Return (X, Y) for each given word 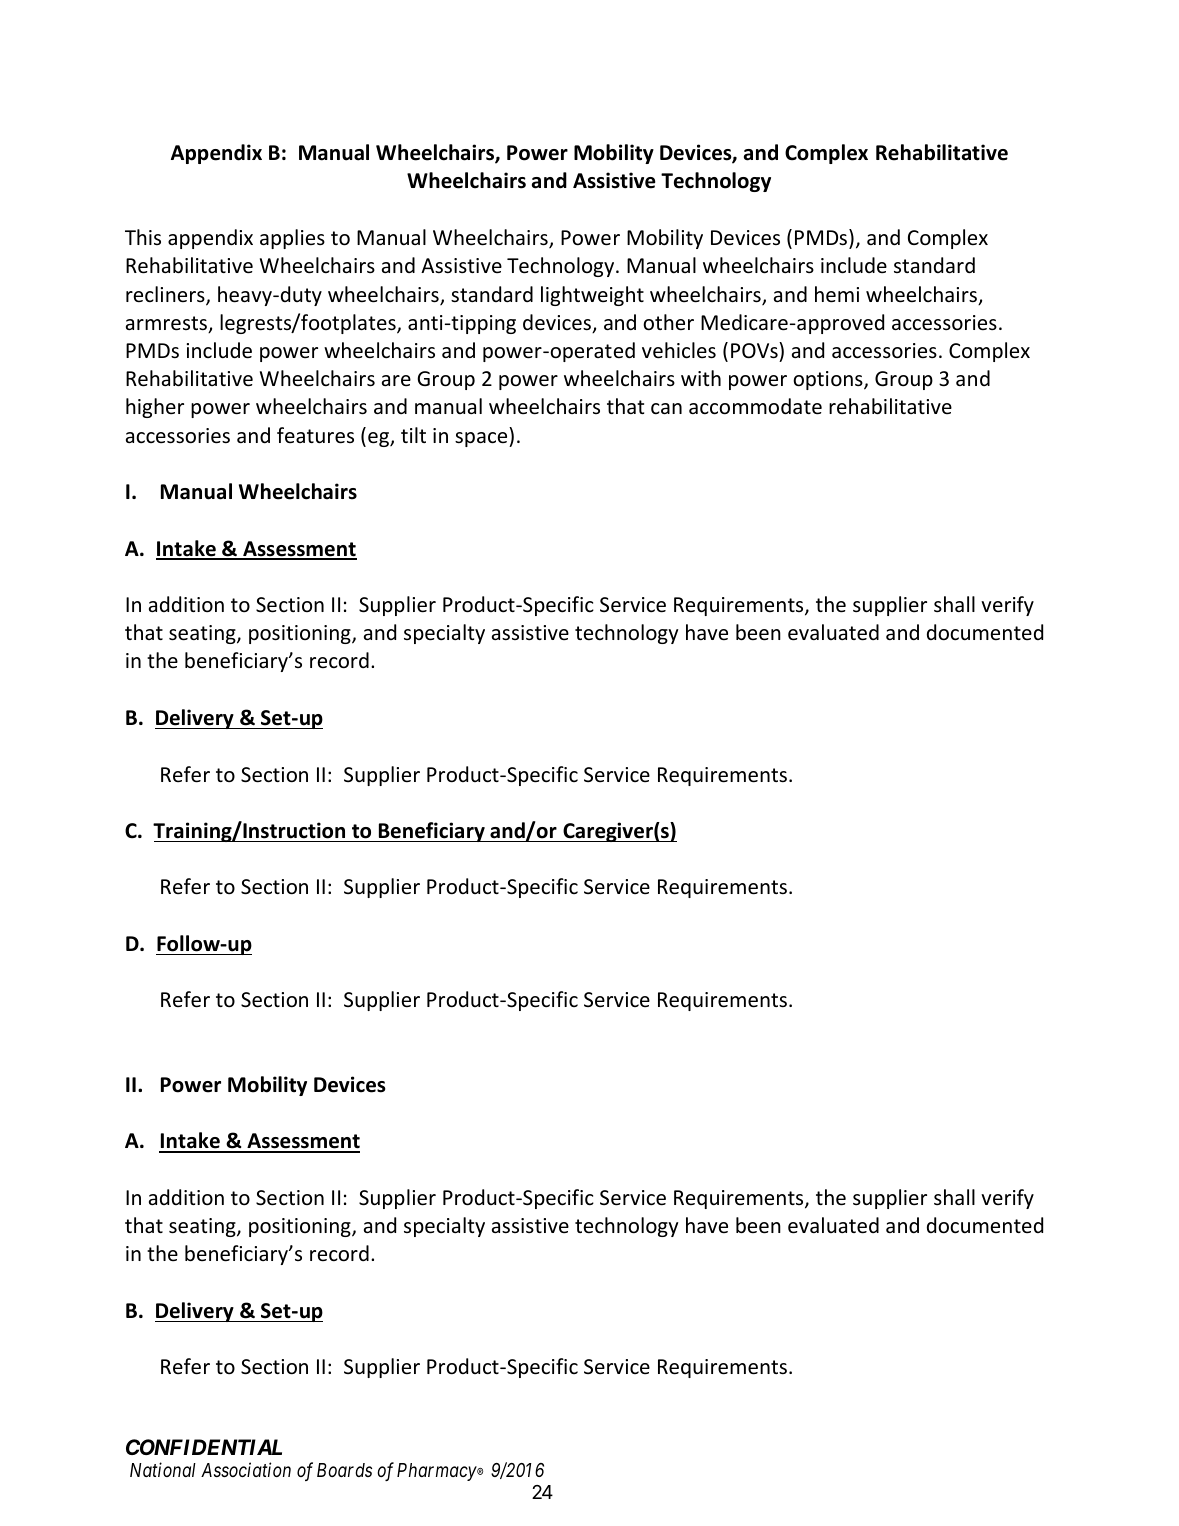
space (482, 439)
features (315, 435)
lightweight (592, 296)
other (668, 322)
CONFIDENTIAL (204, 1447)
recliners (166, 295)
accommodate (755, 406)
